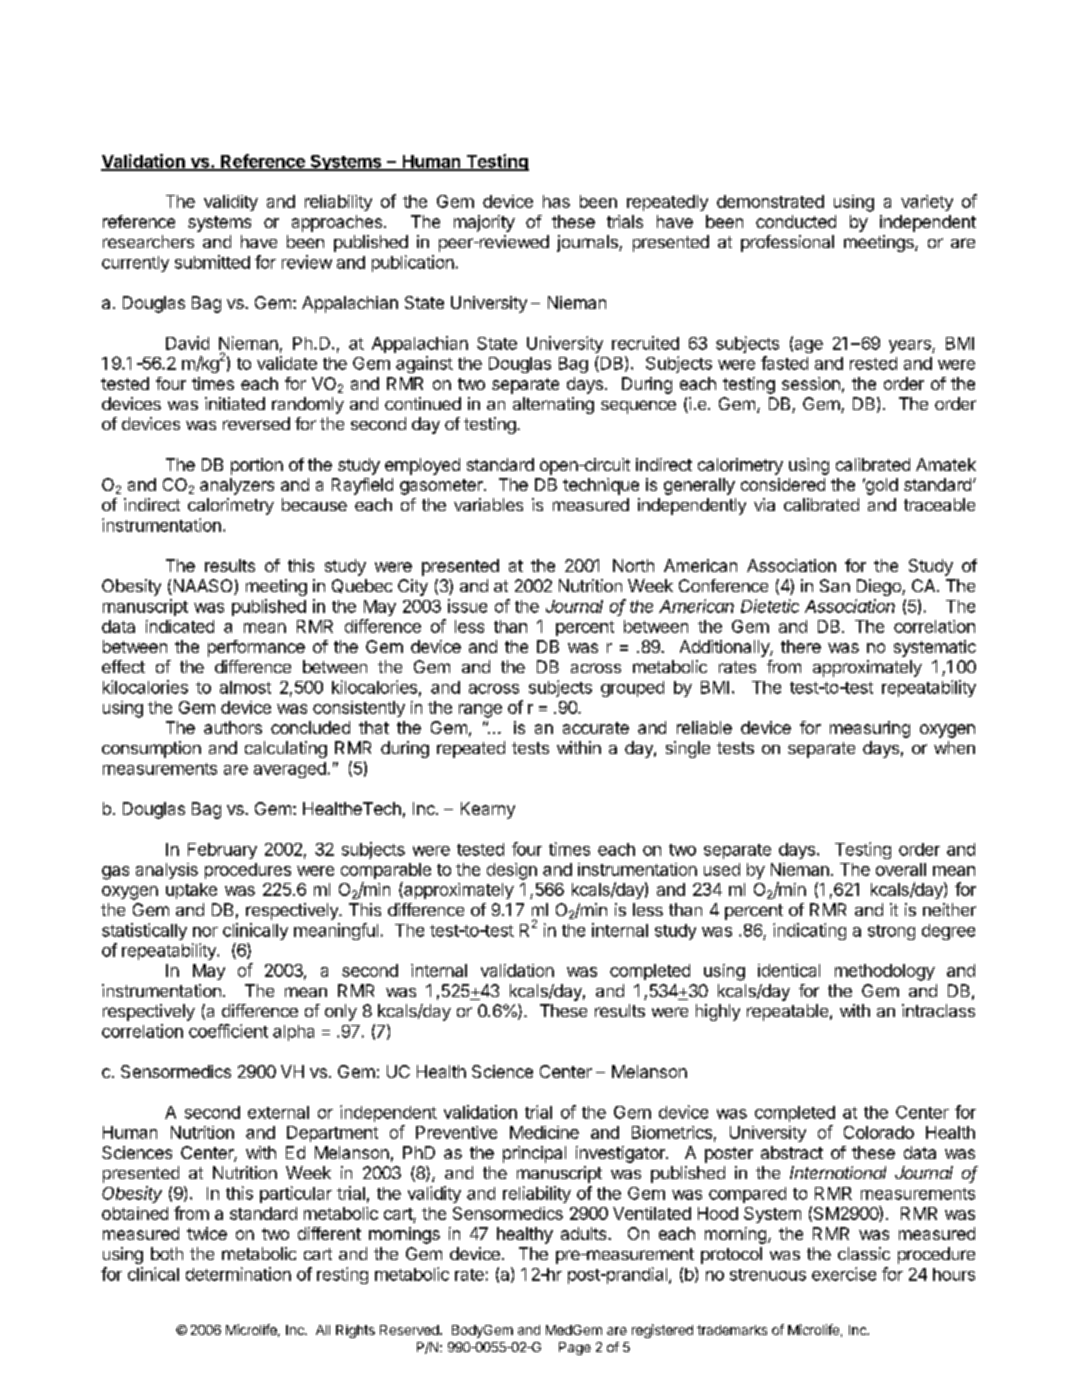 This image has width=1077, height=1394. What do you see at coordinates (783, 484) in the image?
I see `considered` at bounding box center [783, 484].
